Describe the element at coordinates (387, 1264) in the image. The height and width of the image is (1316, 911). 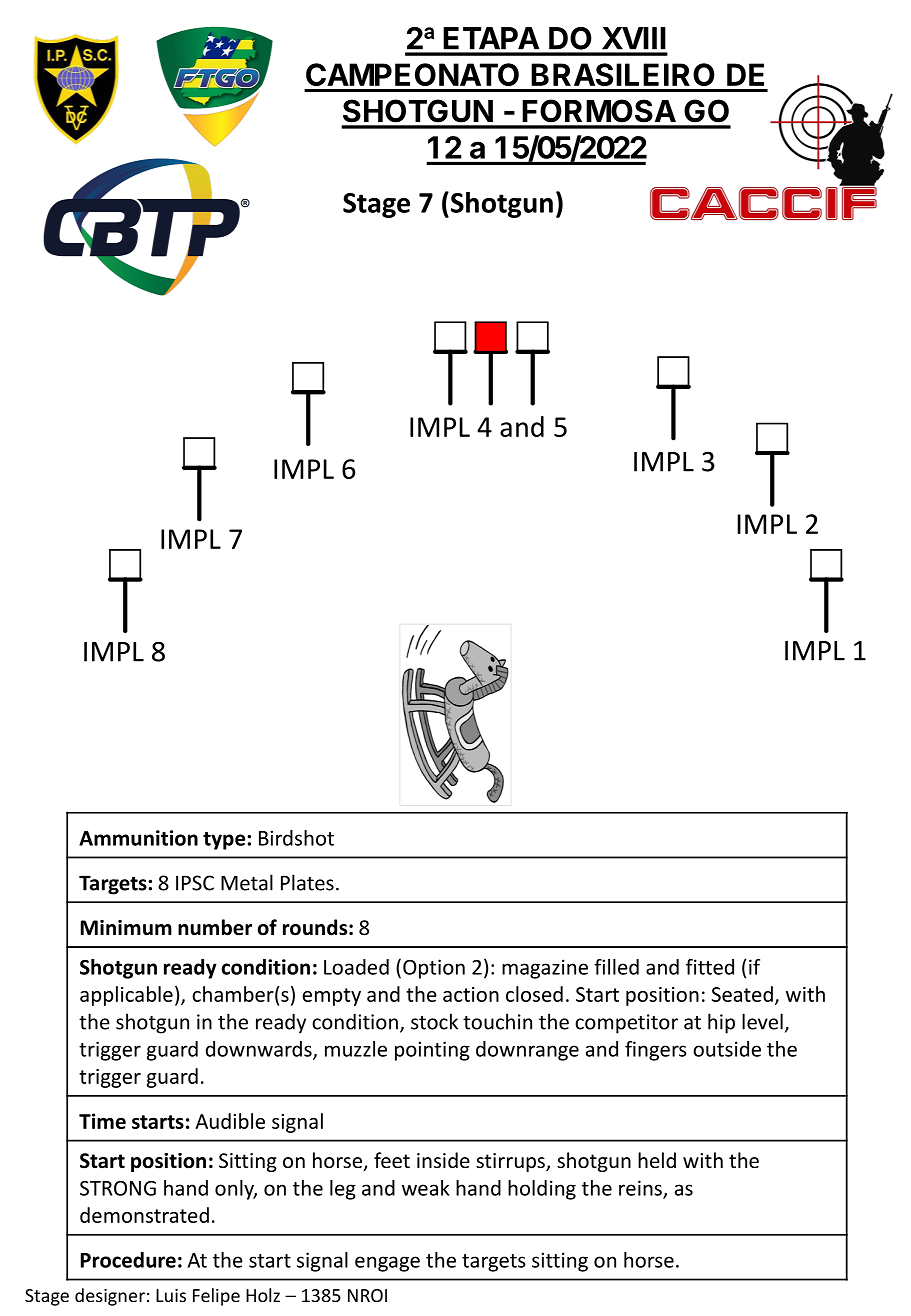
I see `engage` at that location.
